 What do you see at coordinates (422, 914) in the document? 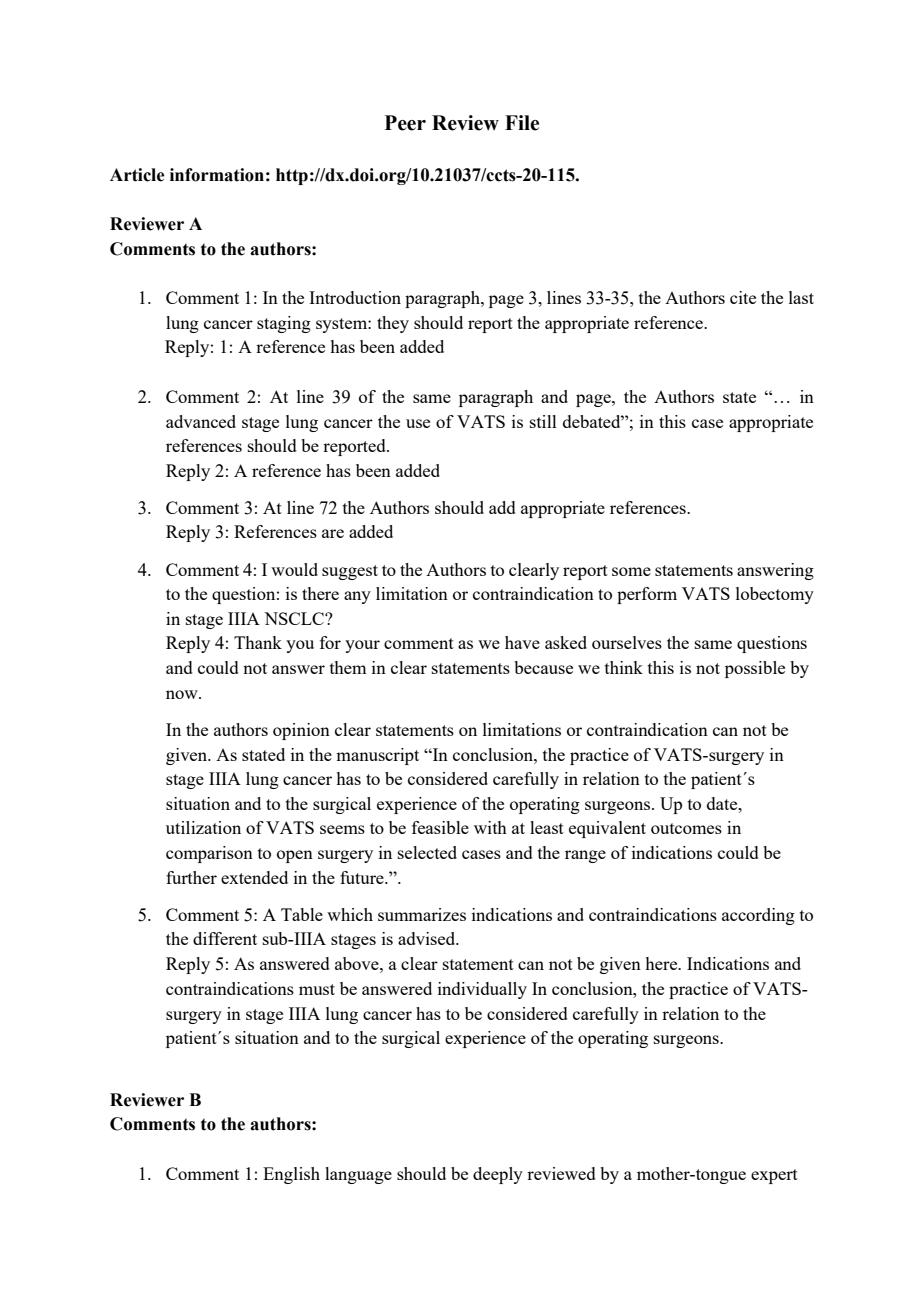
I see `summarizes` at bounding box center [422, 914].
